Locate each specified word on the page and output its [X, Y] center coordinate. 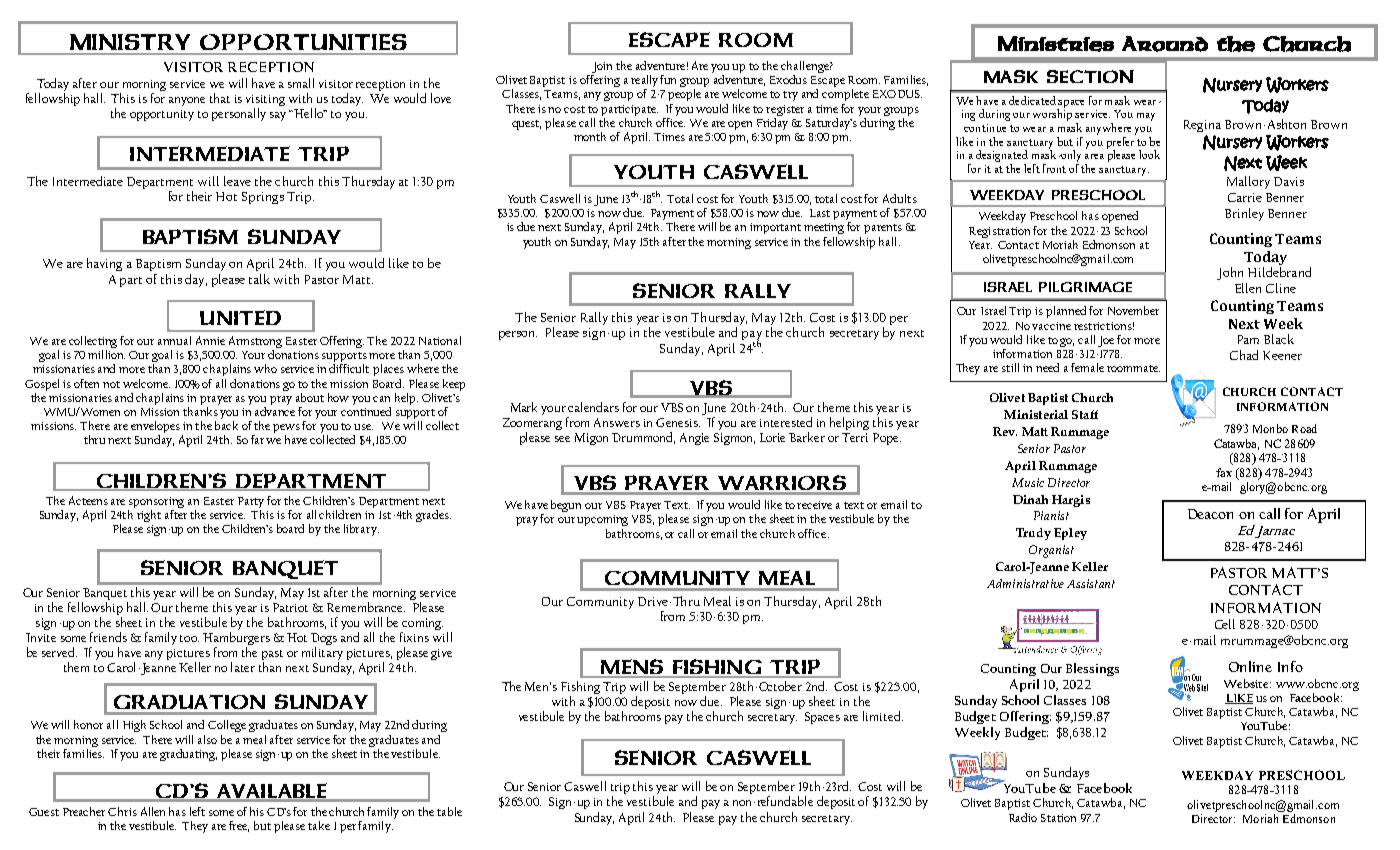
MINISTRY [130, 42]
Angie [694, 439]
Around [1165, 44]
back [226, 425]
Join [602, 67]
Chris [122, 811]
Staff [1085, 414]
